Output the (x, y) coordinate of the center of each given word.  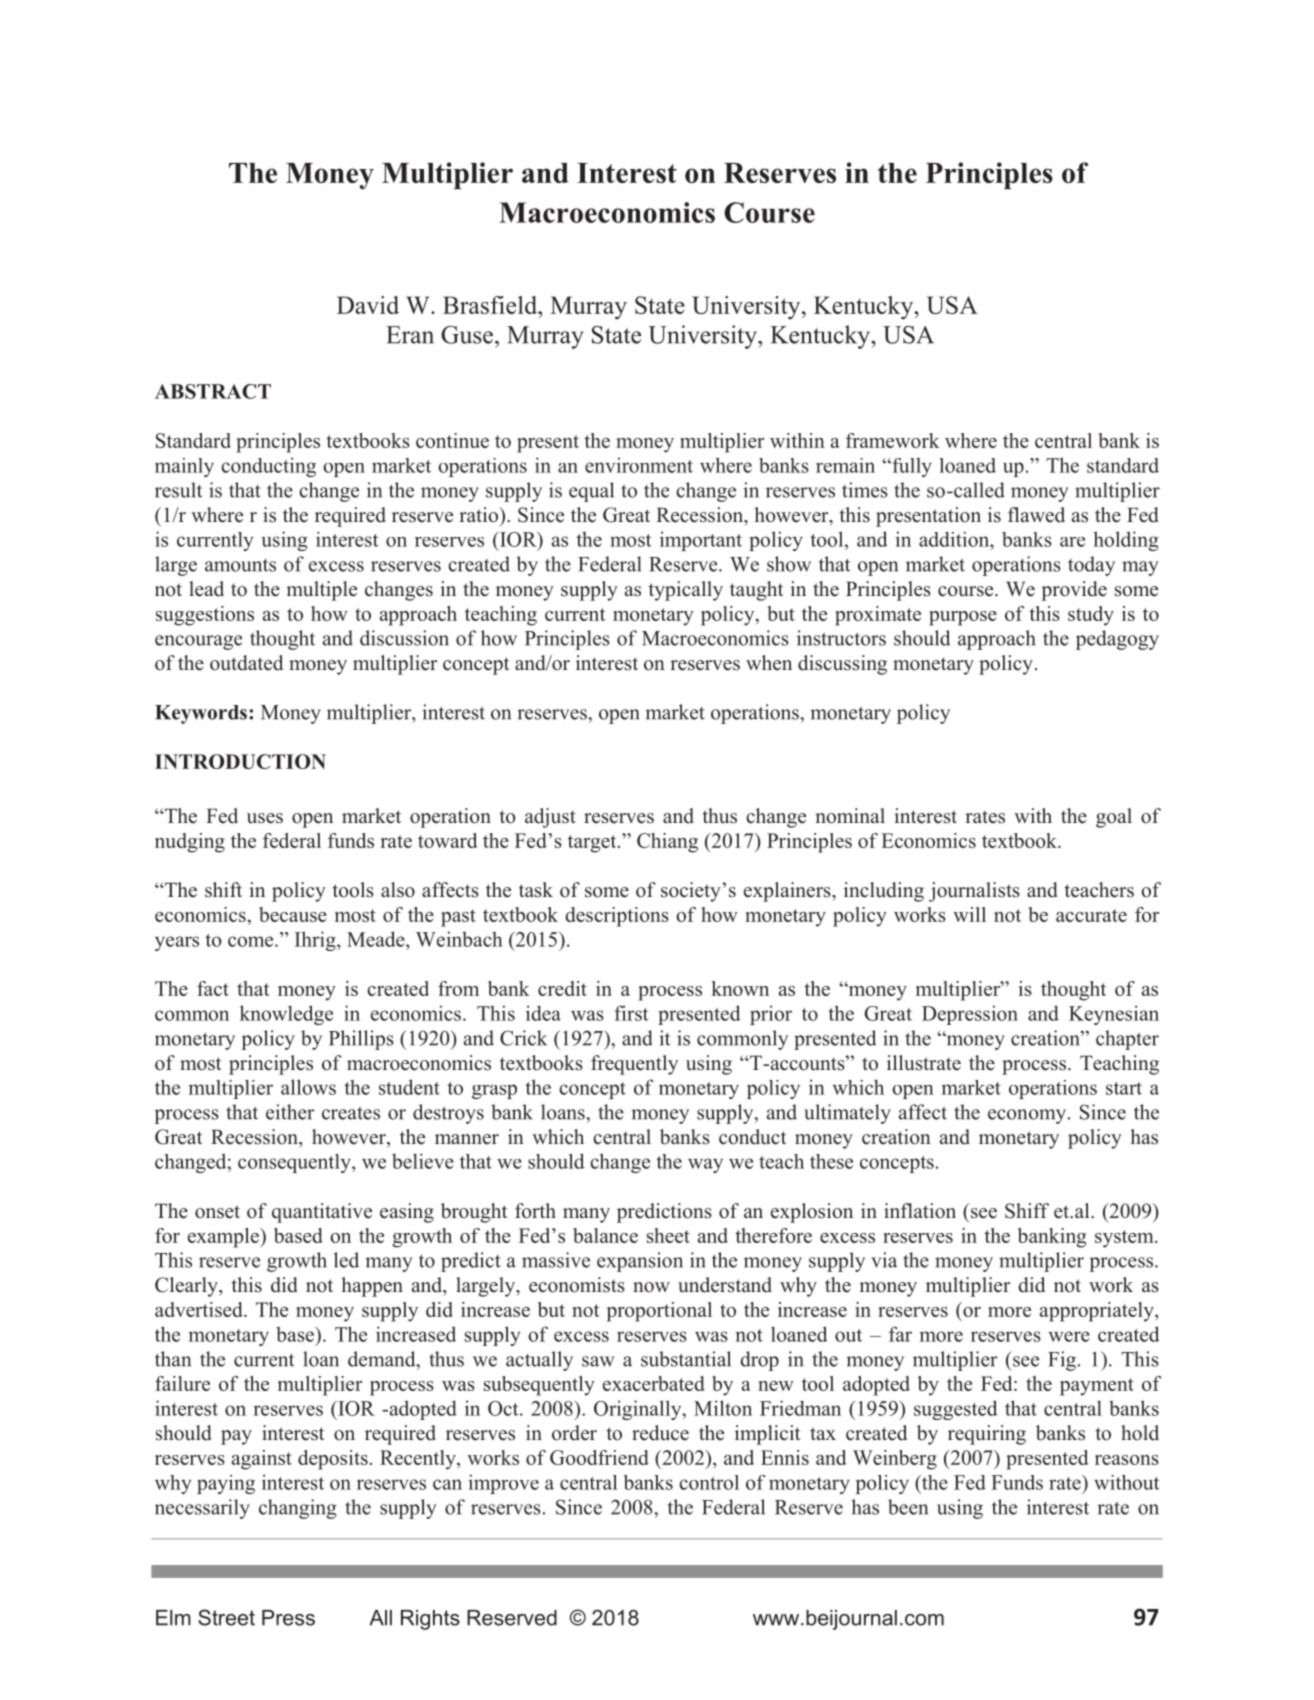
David (368, 305)
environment (639, 465)
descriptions (617, 917)
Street (226, 1617)
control (709, 1482)
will (969, 914)
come (252, 941)
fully (911, 467)
